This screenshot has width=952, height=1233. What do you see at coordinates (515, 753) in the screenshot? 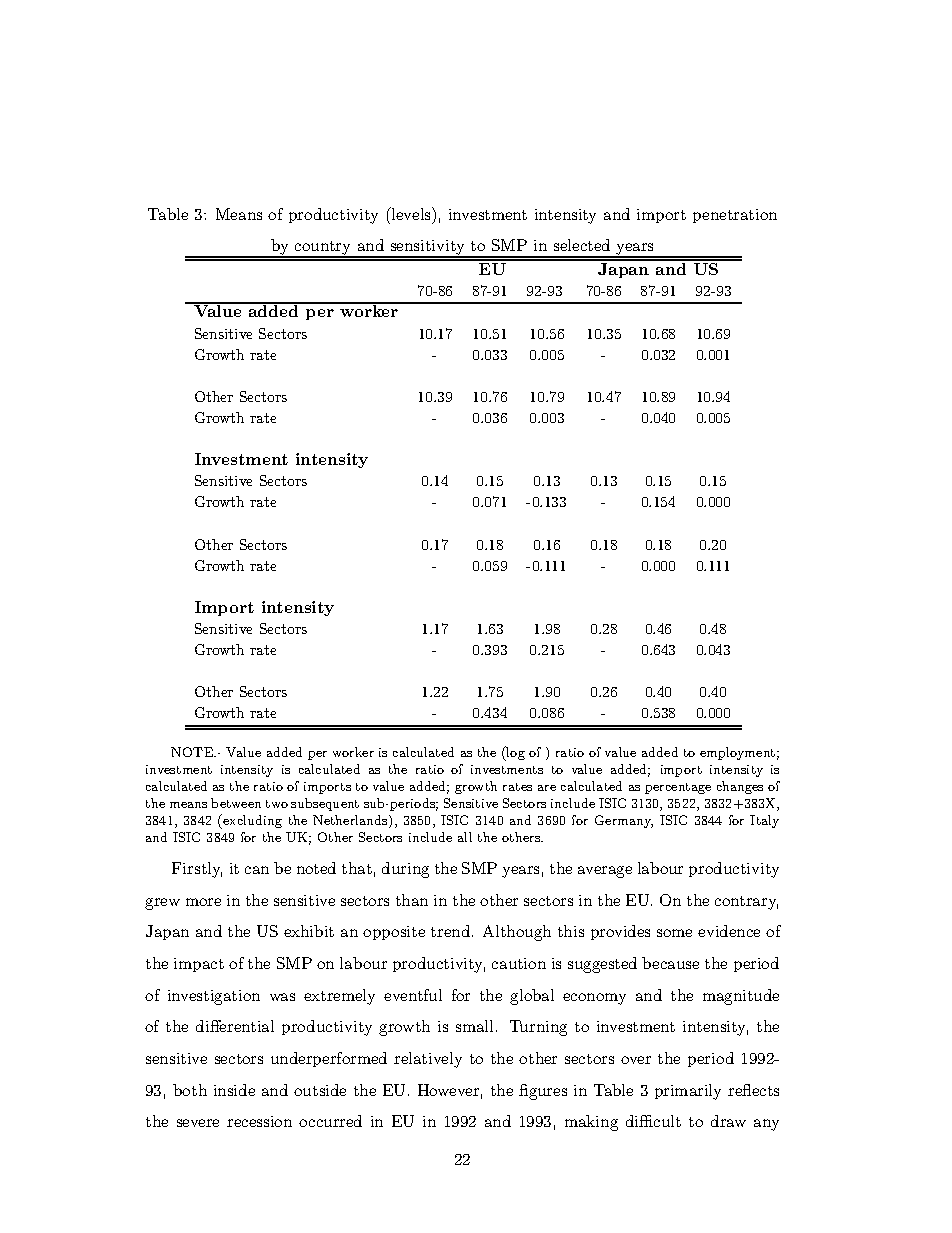
I see `log` at bounding box center [515, 753].
